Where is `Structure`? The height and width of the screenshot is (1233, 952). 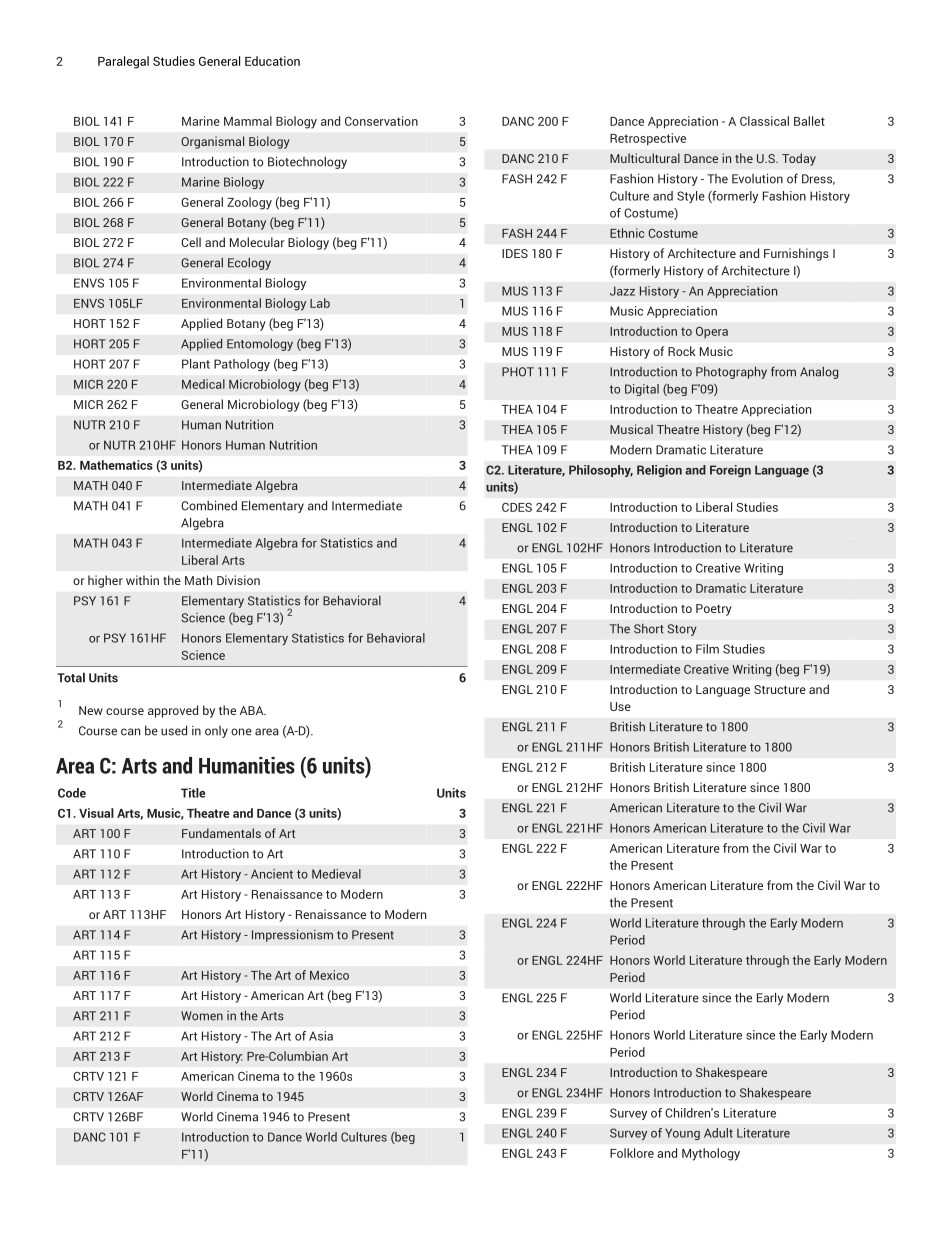
Structure is located at coordinates (780, 689).
